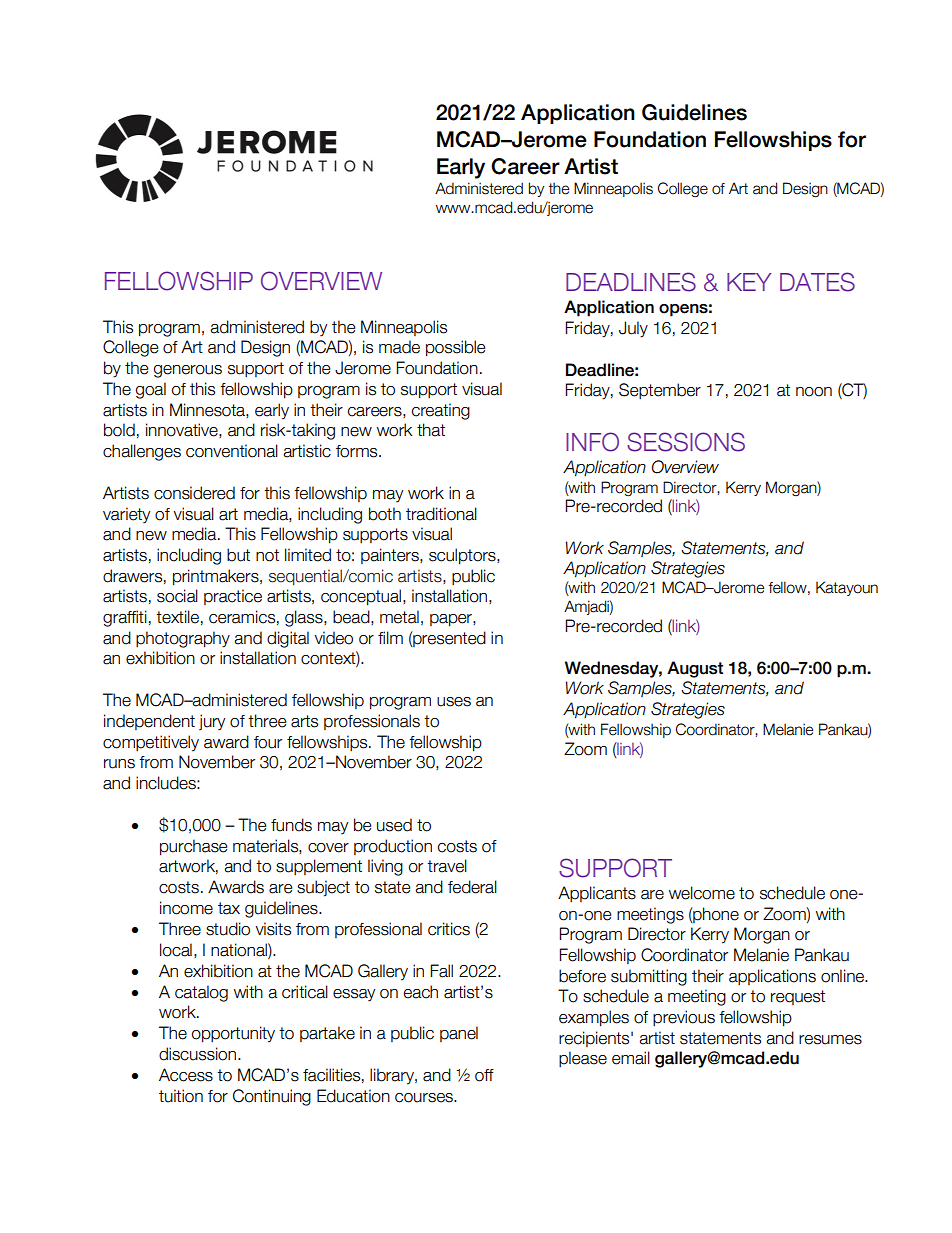  I want to click on KEY, so click(749, 282).
